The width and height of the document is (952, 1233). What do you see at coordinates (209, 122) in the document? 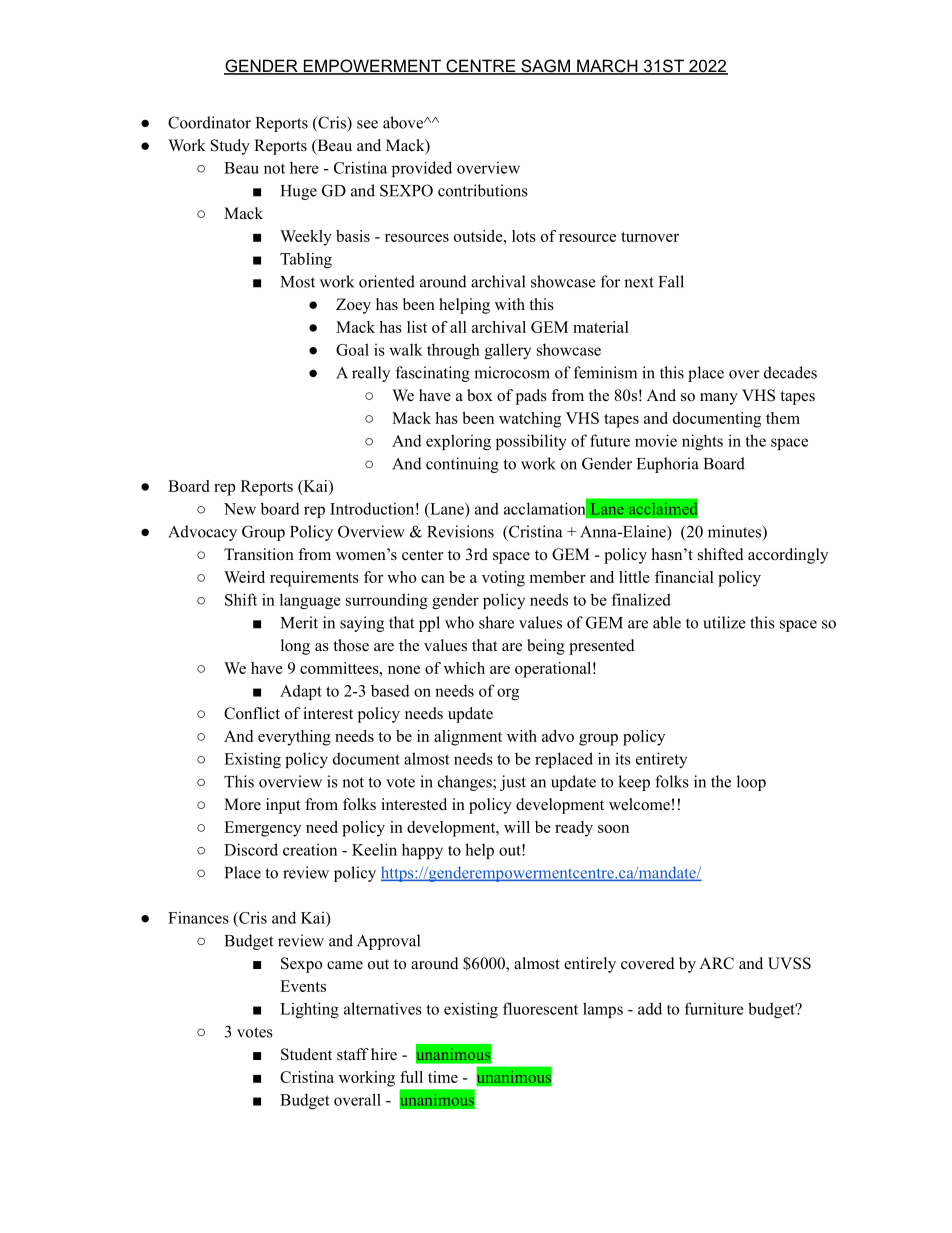
I see `Coordinator` at bounding box center [209, 122].
